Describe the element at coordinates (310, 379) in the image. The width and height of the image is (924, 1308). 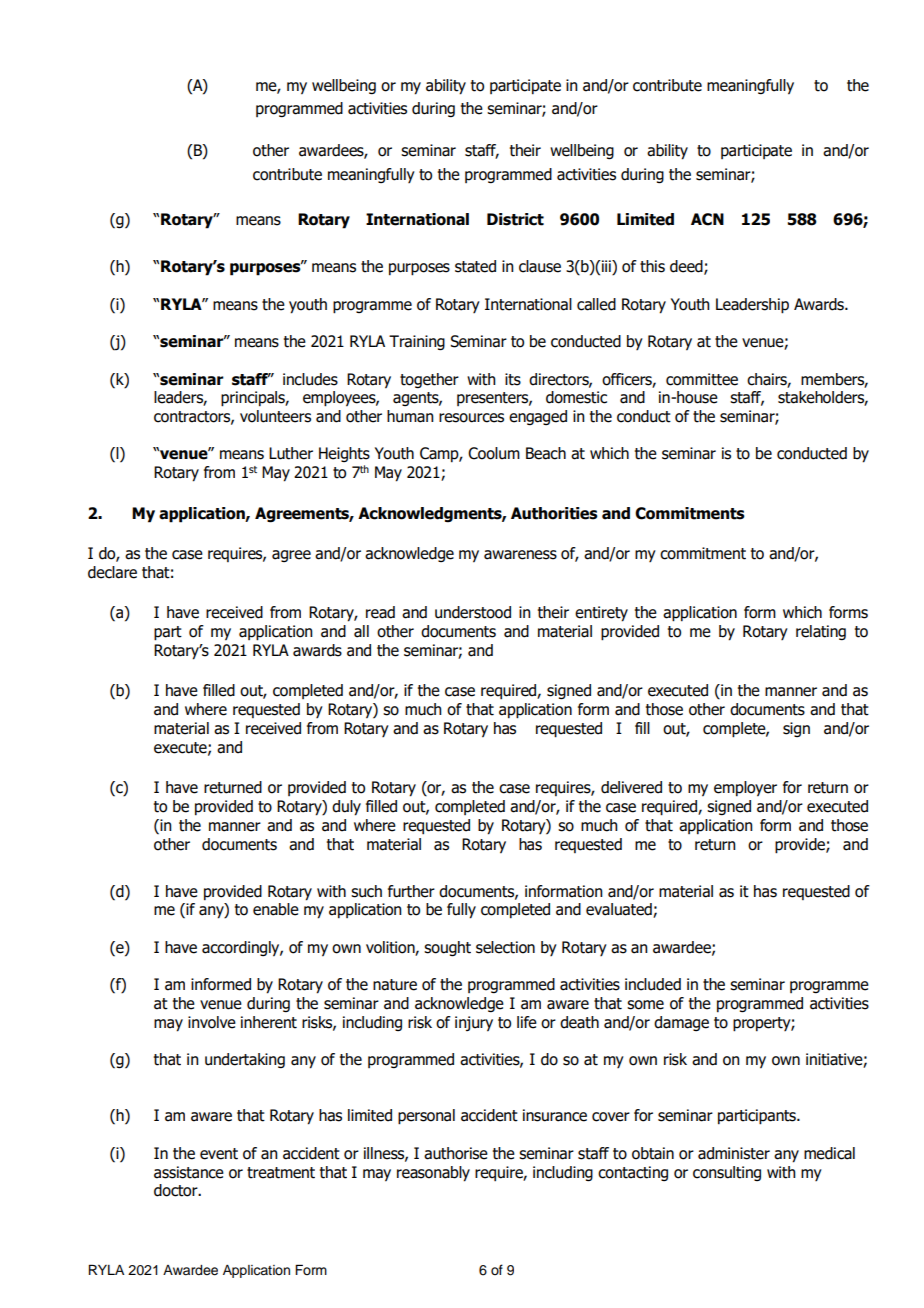
I see `includes` at that location.
